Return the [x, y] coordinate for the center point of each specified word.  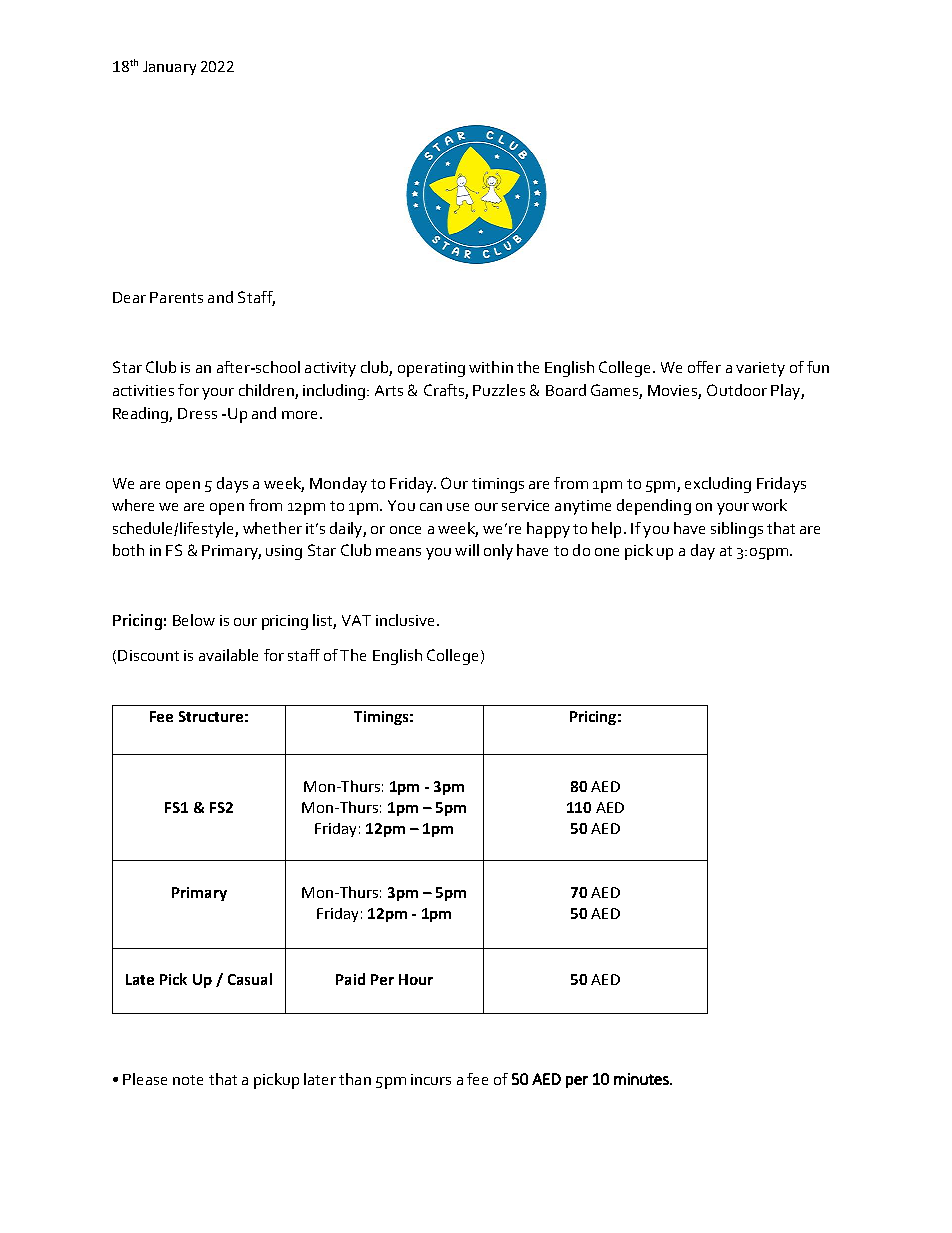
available [228, 655]
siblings [737, 530]
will [467, 550]
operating [431, 369]
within [491, 367]
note [188, 1080]
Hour [416, 979]
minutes [642, 1079]
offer [704, 367]
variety [760, 369]
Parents [176, 297]
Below [194, 620]
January [169, 68]
